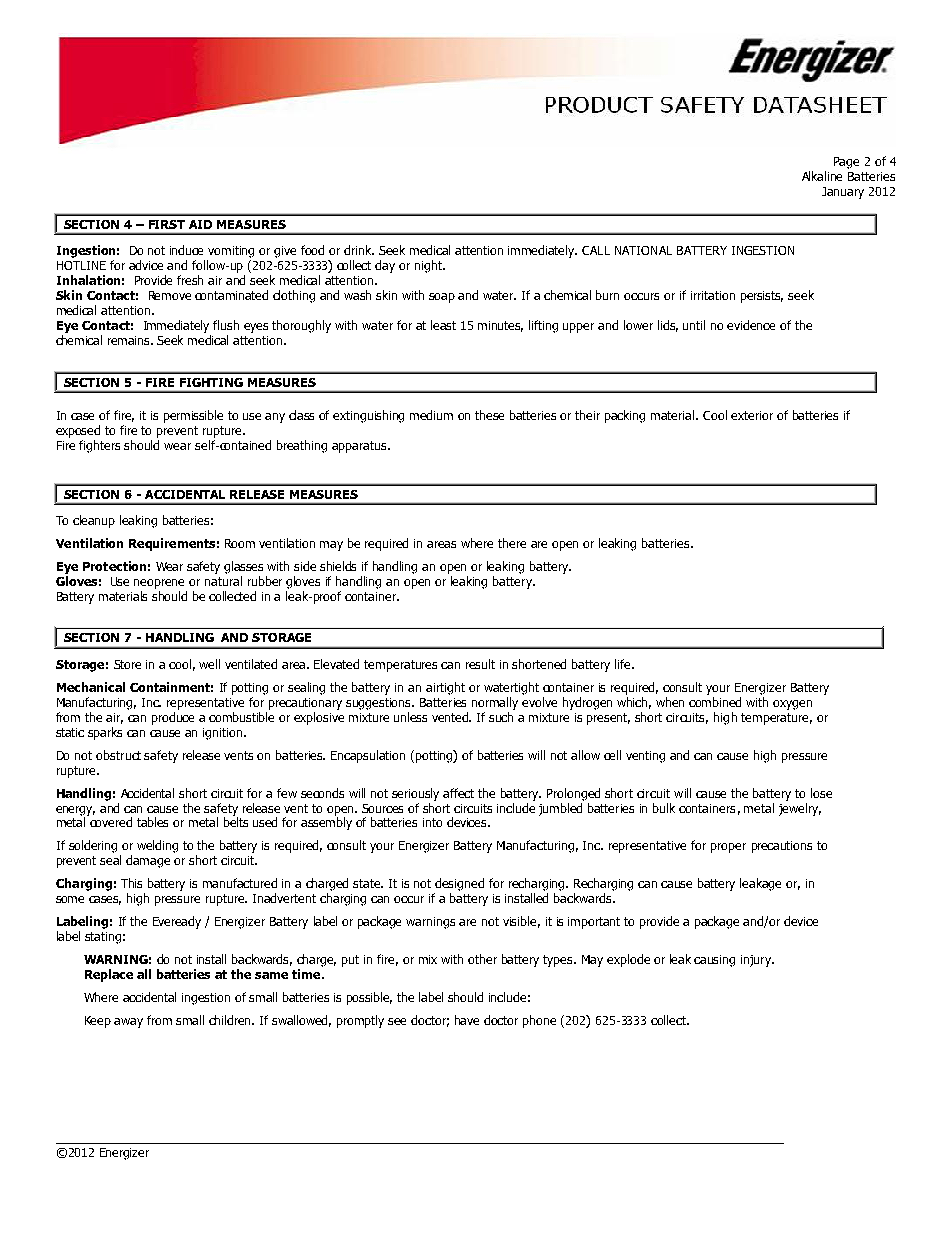 The image size is (952, 1233). What do you see at coordinates (430, 266) in the screenshot?
I see `night` at bounding box center [430, 266].
